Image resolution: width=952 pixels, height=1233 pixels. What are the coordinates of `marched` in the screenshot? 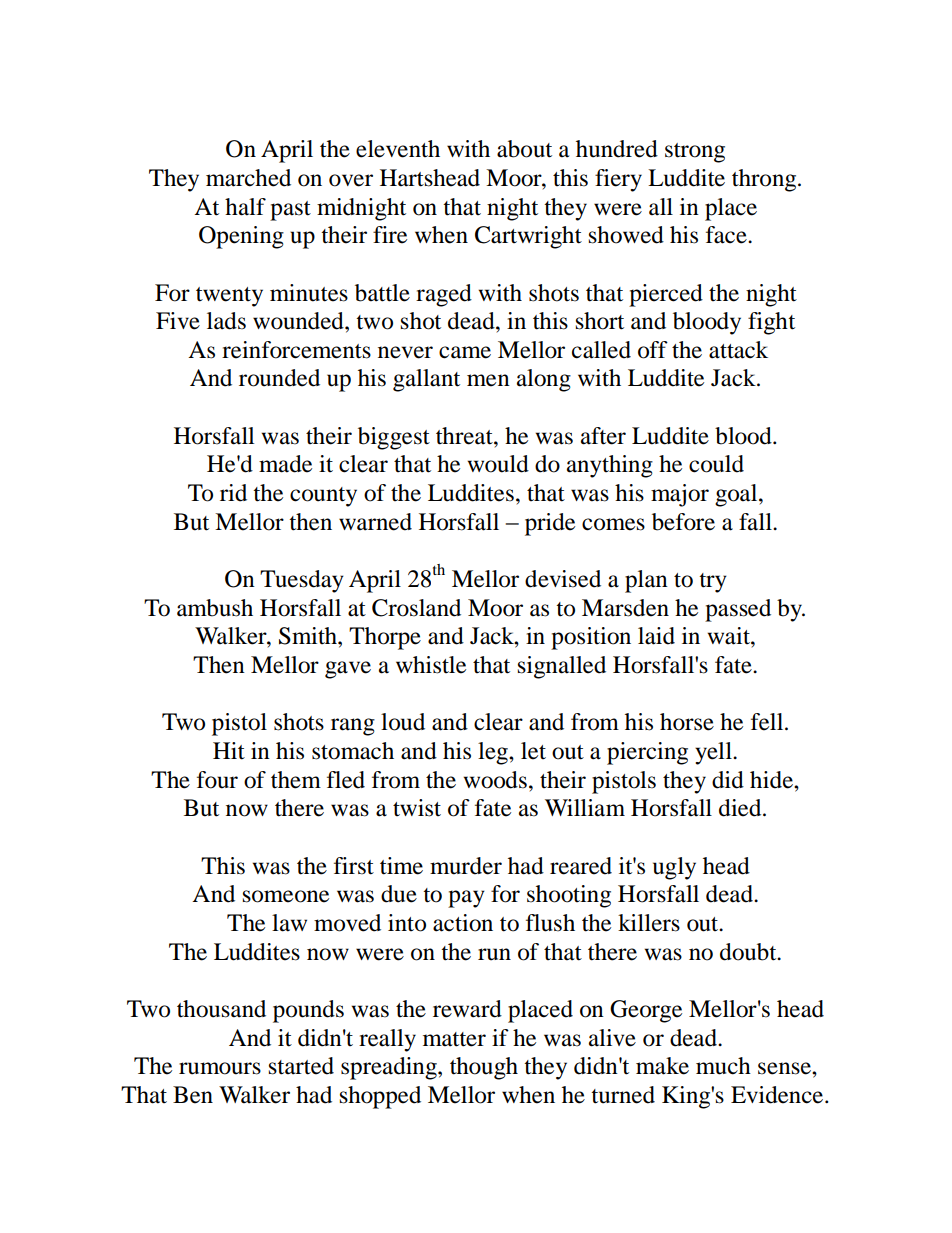 It's located at (248, 178).
